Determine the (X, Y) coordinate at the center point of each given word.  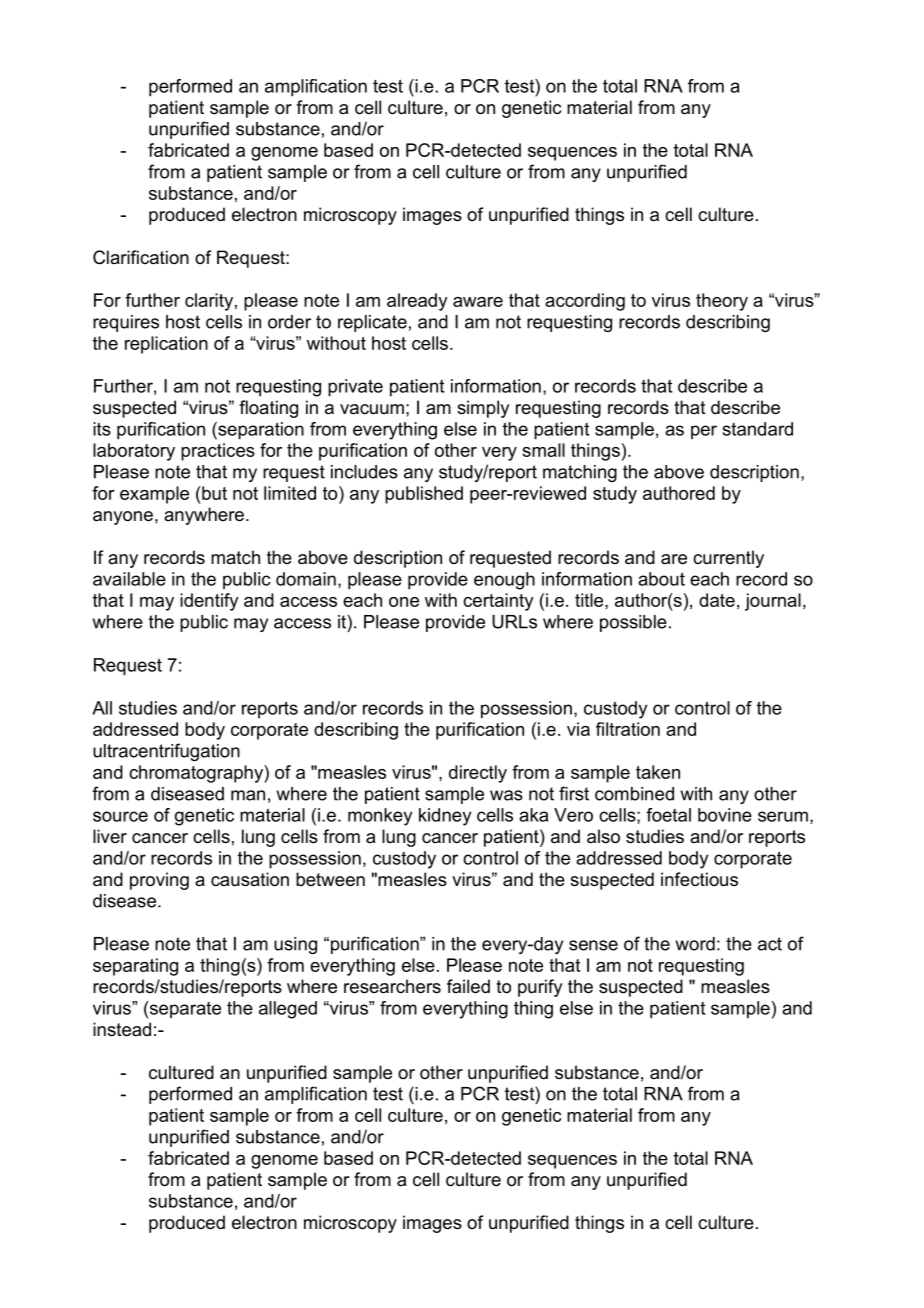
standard (758, 429)
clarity (209, 302)
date (717, 600)
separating (135, 967)
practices (218, 452)
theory (722, 302)
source (120, 816)
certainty (498, 602)
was (506, 795)
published (424, 495)
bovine (725, 815)
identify (209, 602)
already (417, 302)
